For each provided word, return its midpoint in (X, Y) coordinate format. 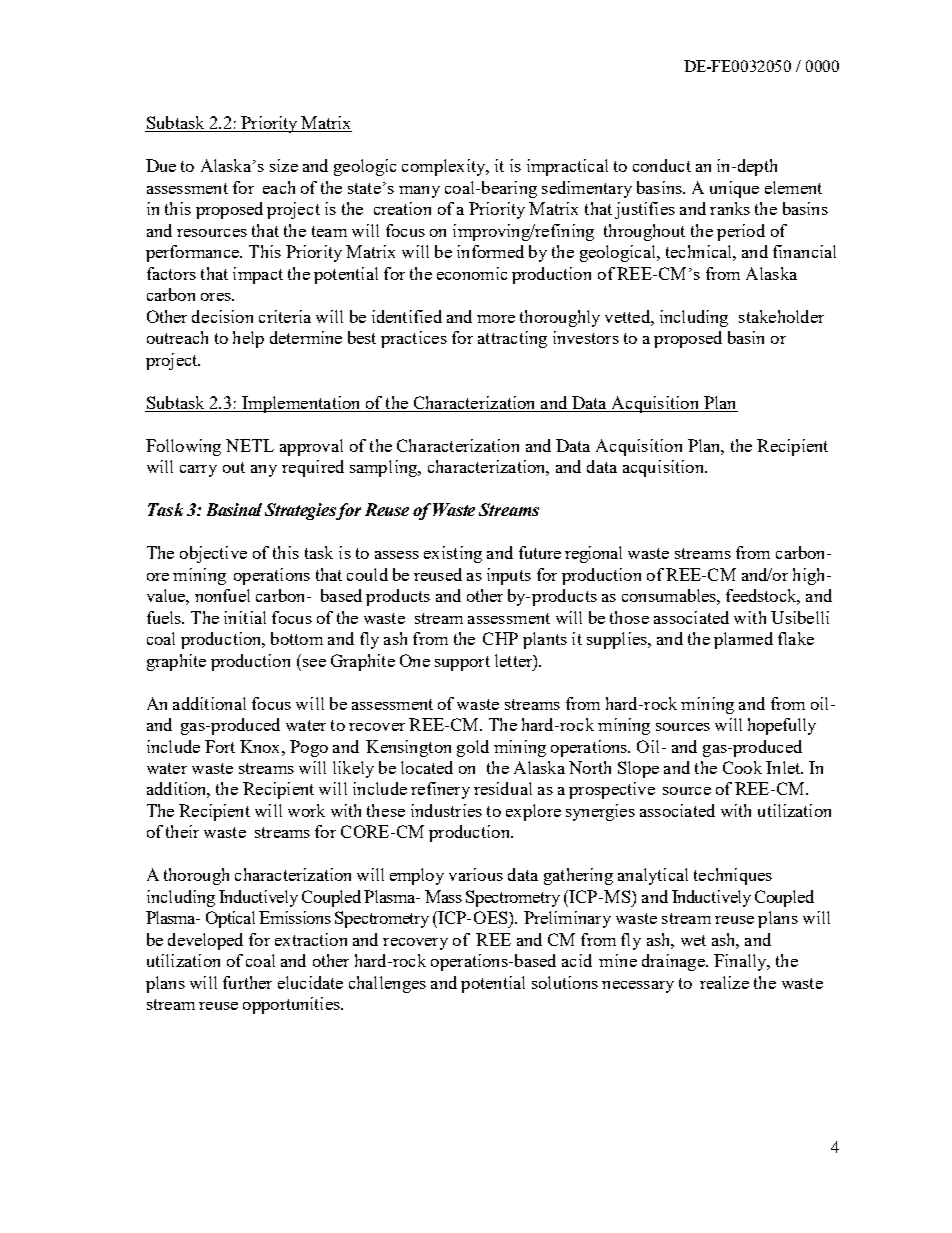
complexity (445, 167)
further (247, 982)
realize (724, 982)
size (284, 165)
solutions (565, 982)
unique (734, 189)
